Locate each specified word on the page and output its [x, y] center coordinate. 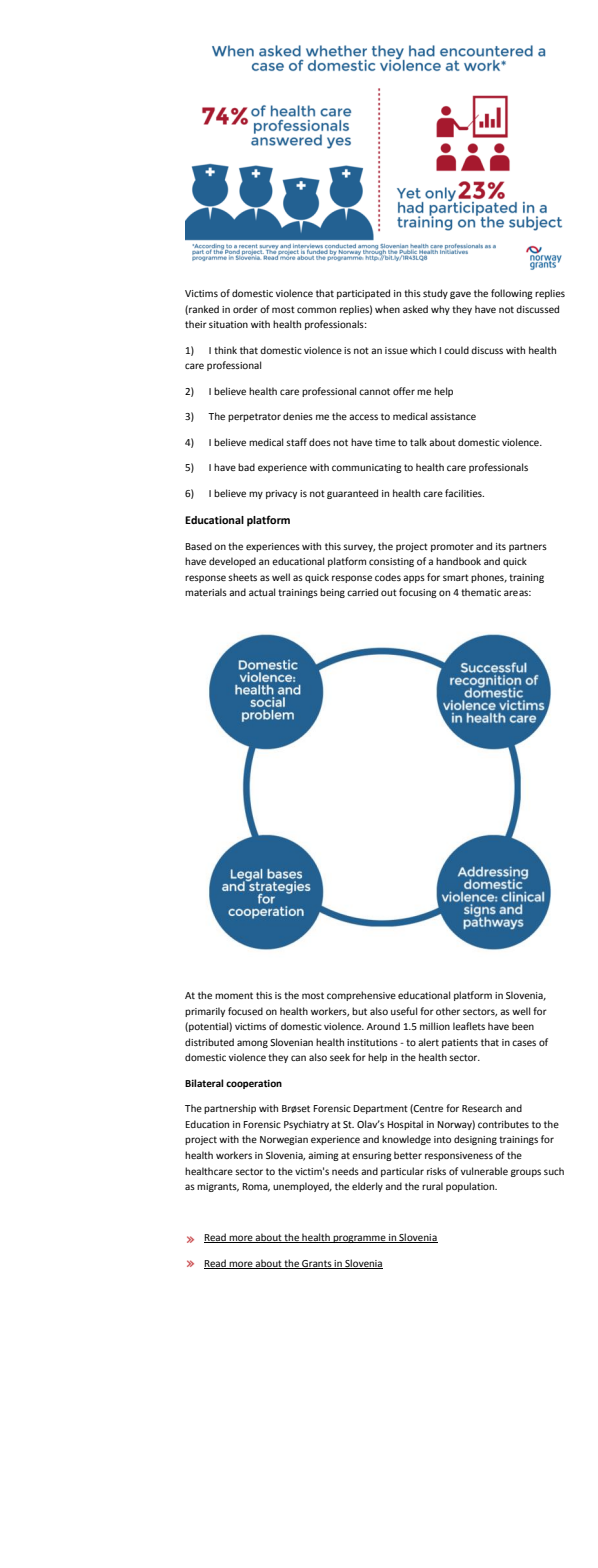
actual [262, 592]
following [512, 294]
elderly [367, 1187]
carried [362, 592]
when [387, 309]
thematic [481, 592]
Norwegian [284, 1140]
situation [228, 324]
